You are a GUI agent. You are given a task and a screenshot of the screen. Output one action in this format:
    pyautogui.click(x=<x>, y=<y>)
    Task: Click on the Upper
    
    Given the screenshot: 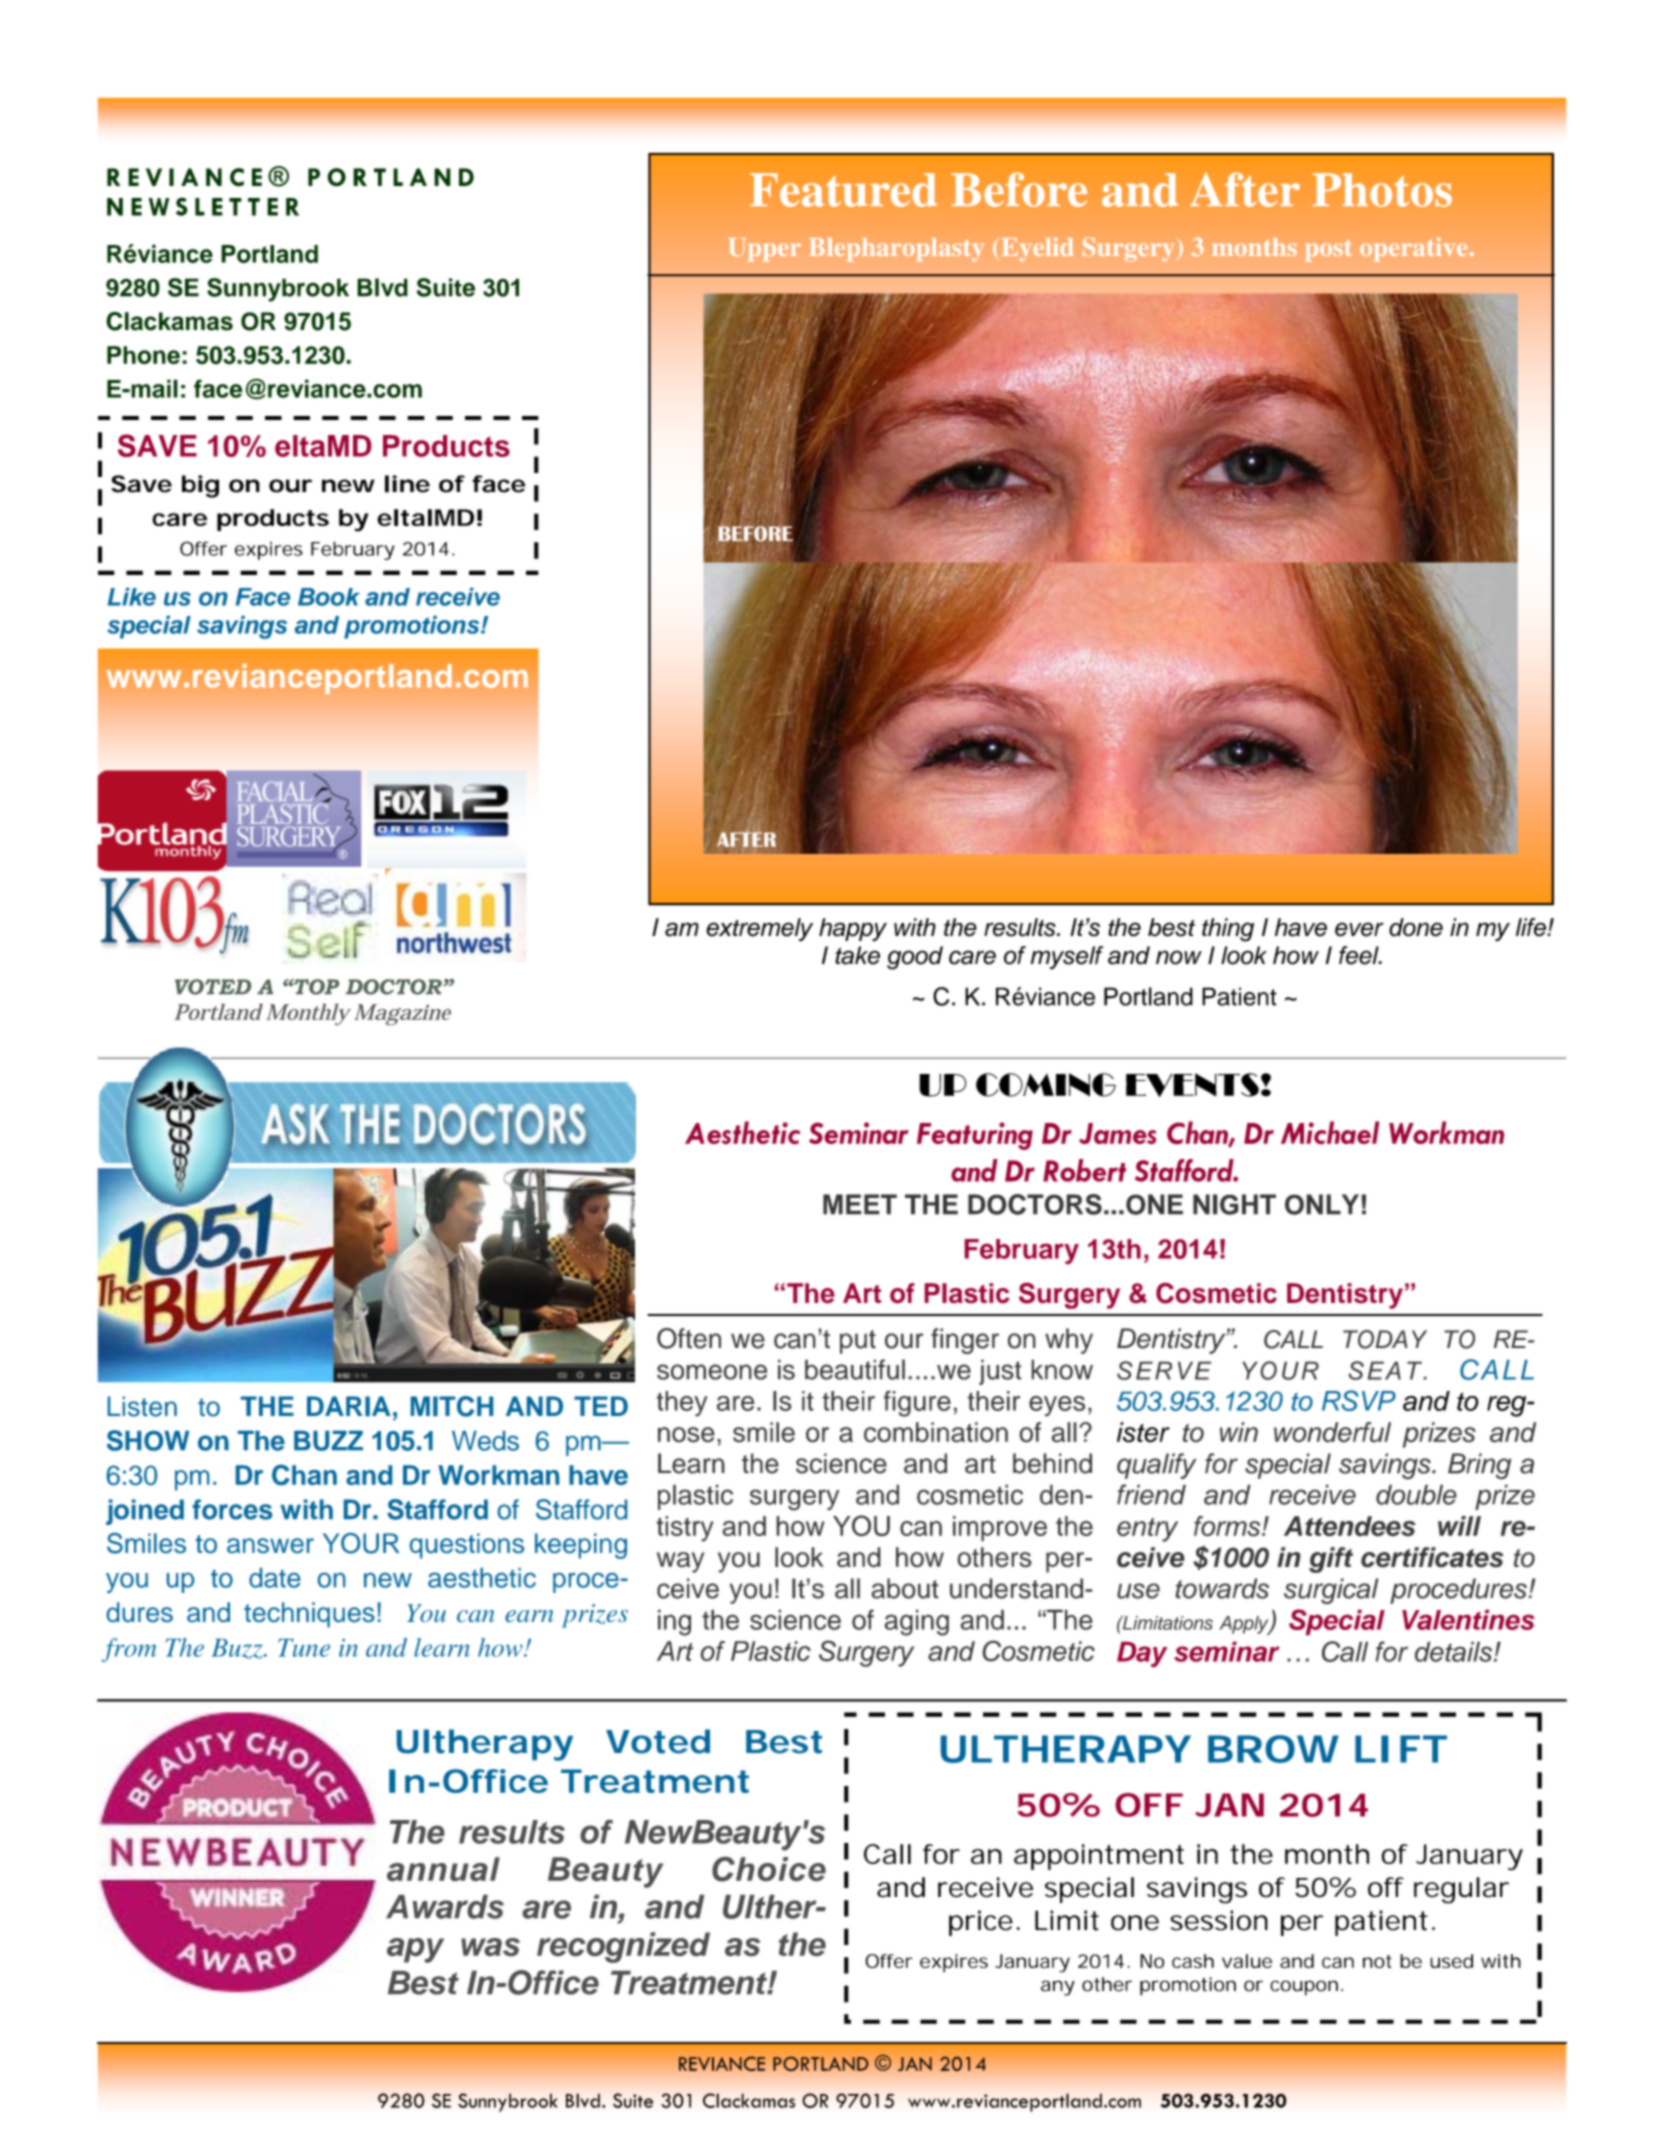 What is the action you would take?
    pyautogui.click(x=764, y=250)
